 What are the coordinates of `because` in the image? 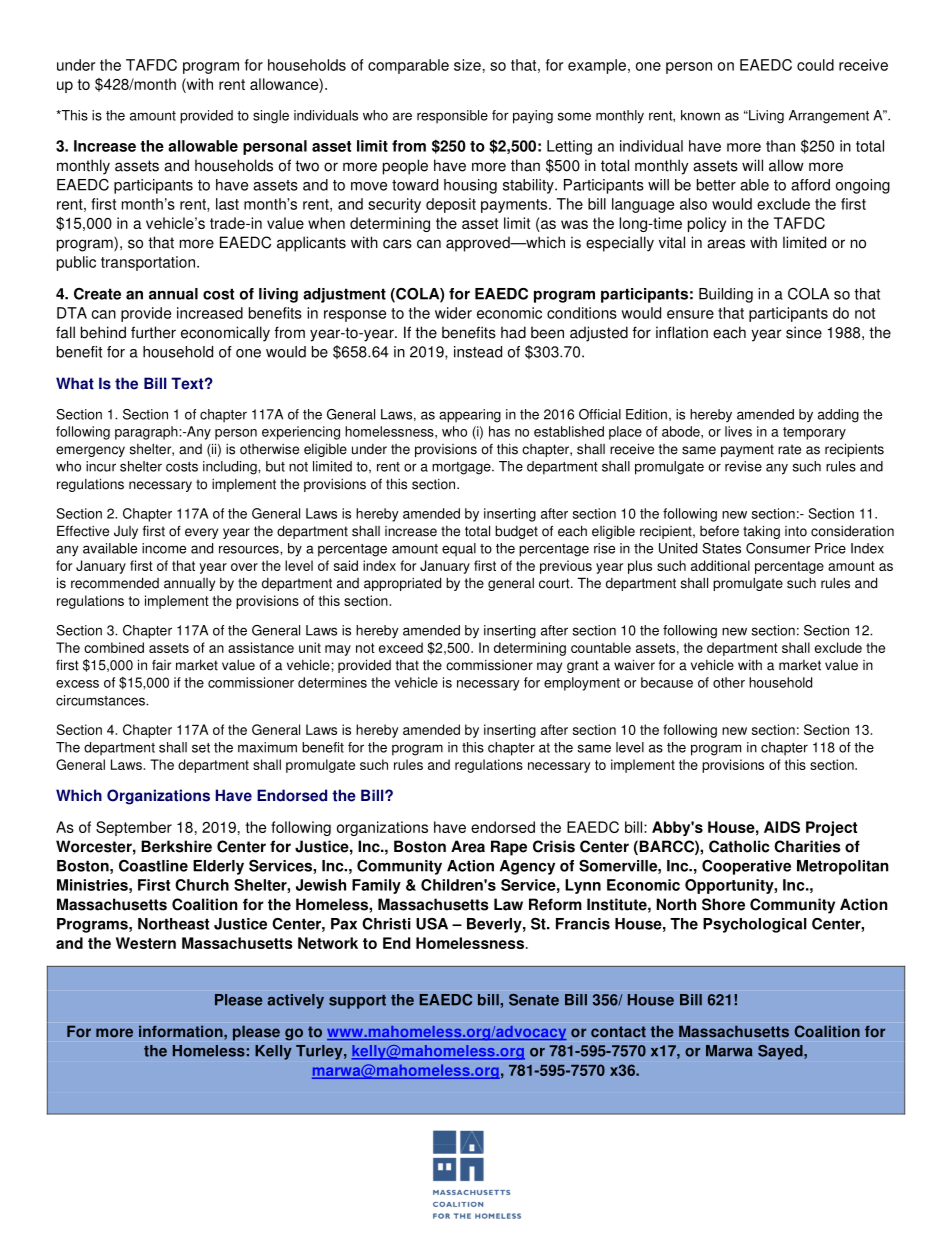 It's located at (667, 682).
